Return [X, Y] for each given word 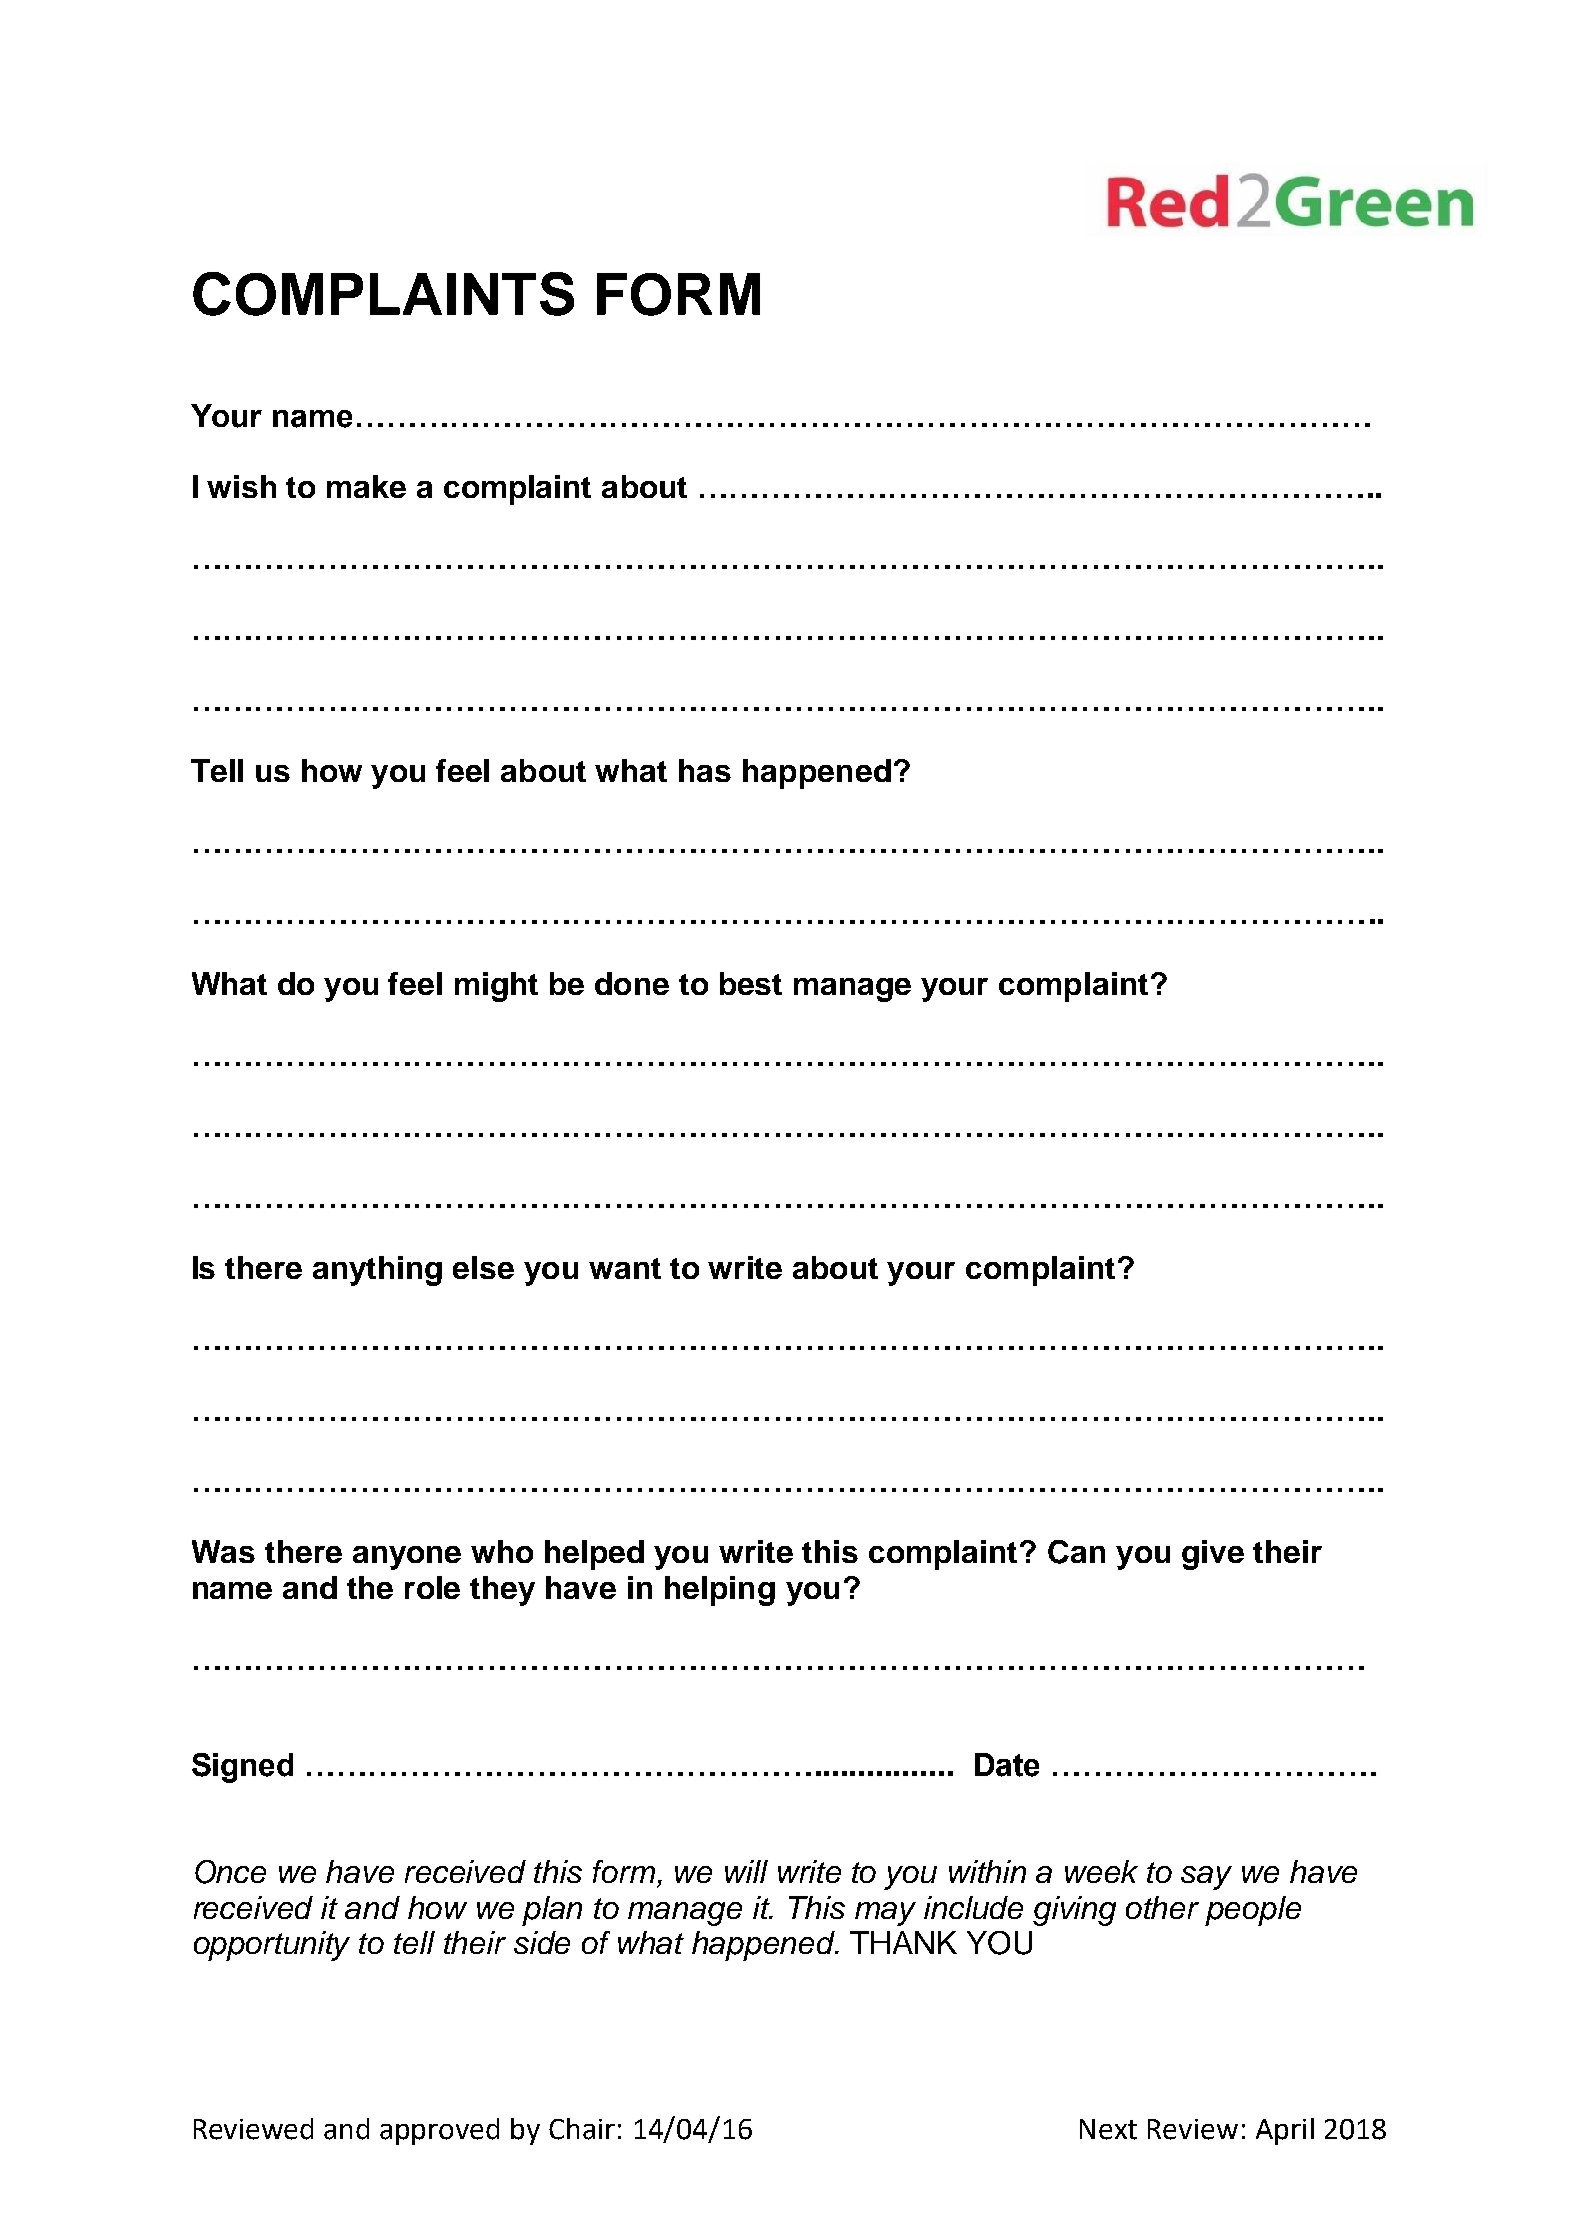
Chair [582, 2129]
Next [1108, 2129]
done [632, 983]
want [625, 1268]
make [366, 486]
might [496, 987]
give [1213, 1555]
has [705, 770]
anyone [407, 1558]
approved [439, 2131]
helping [720, 1591]
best [751, 983]
